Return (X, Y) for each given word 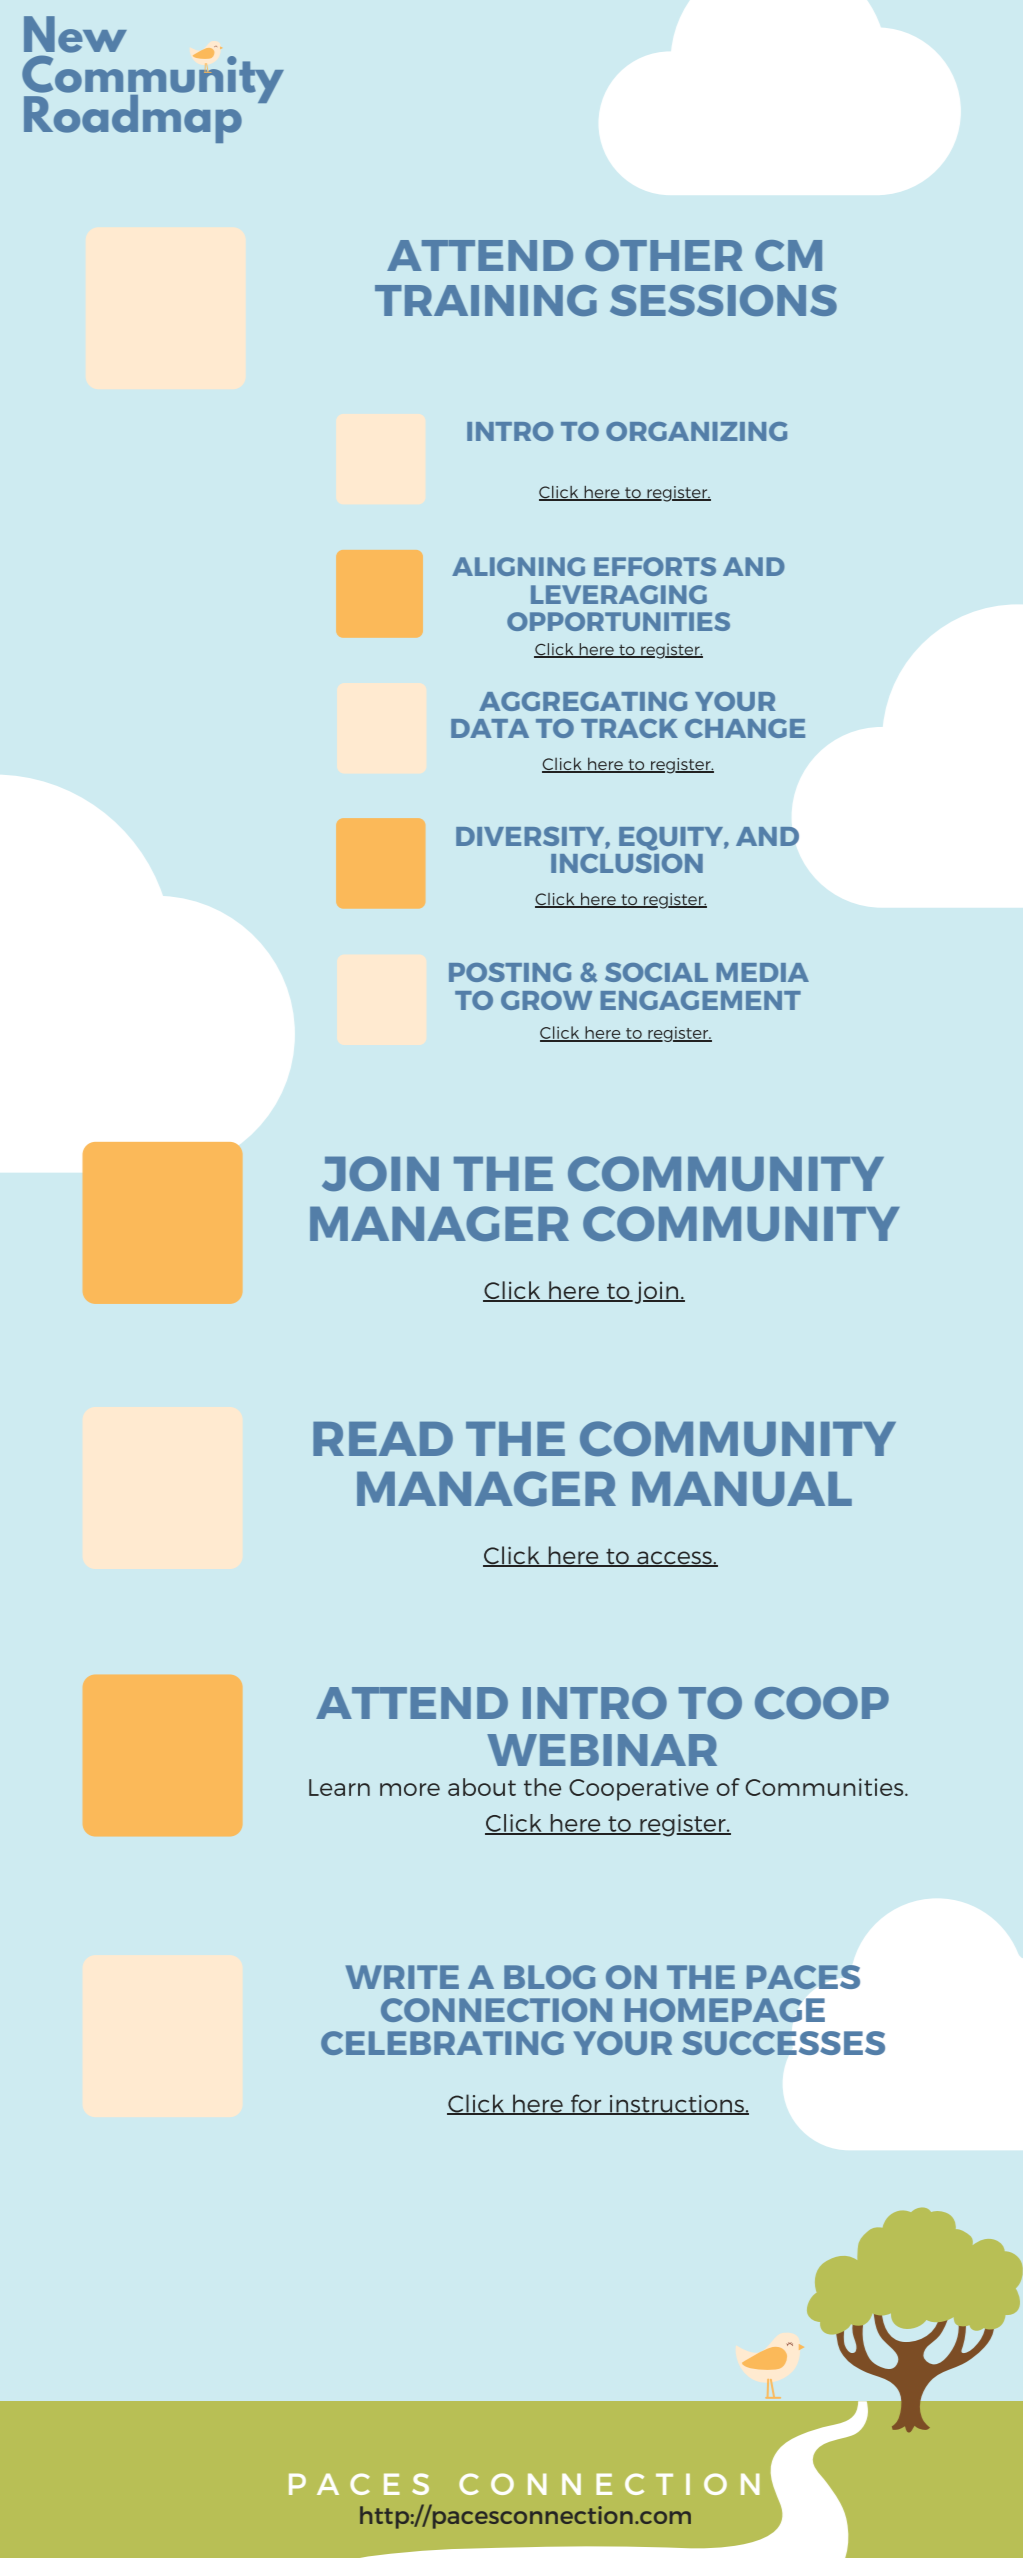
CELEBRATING (442, 2043)
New (75, 34)
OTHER (664, 255)
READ (383, 1439)
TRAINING (486, 300)
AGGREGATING (583, 701)
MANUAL (742, 1489)
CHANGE (745, 728)
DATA (490, 728)
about (482, 1787)
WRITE (402, 1977)
